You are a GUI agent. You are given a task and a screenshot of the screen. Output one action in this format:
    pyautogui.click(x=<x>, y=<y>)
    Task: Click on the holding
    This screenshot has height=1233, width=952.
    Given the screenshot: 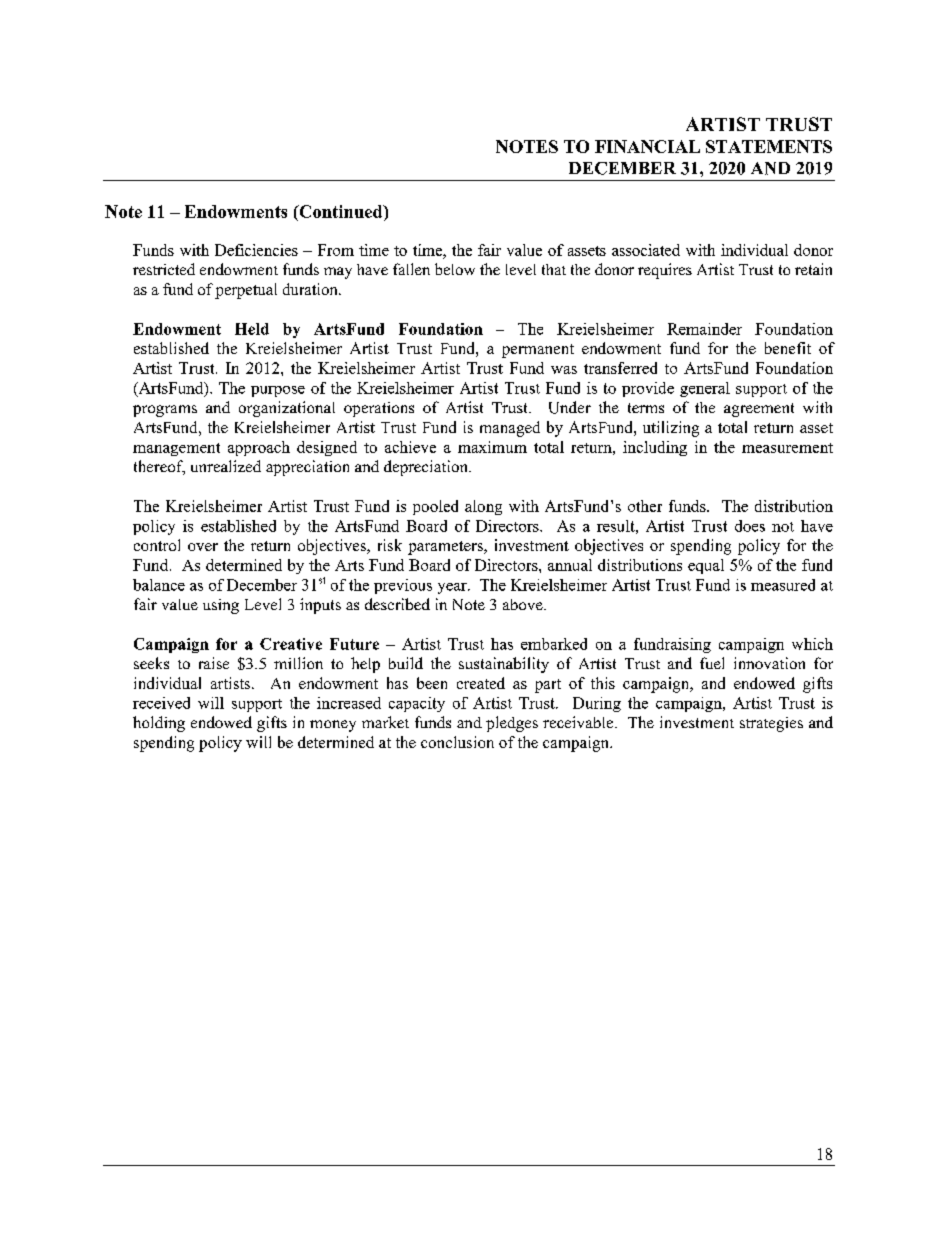 What is the action you would take?
    pyautogui.click(x=159, y=724)
